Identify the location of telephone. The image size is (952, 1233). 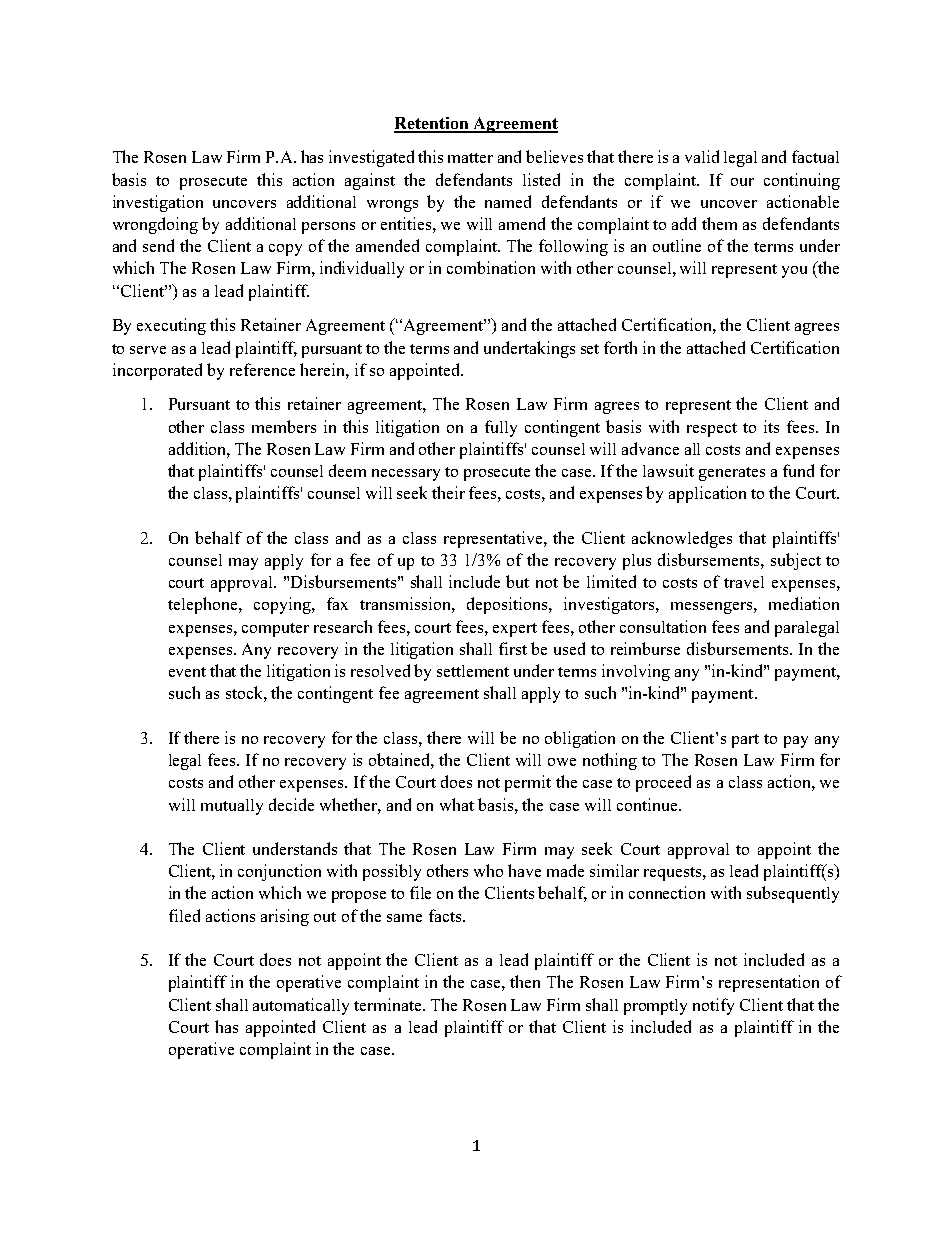
(204, 605).
